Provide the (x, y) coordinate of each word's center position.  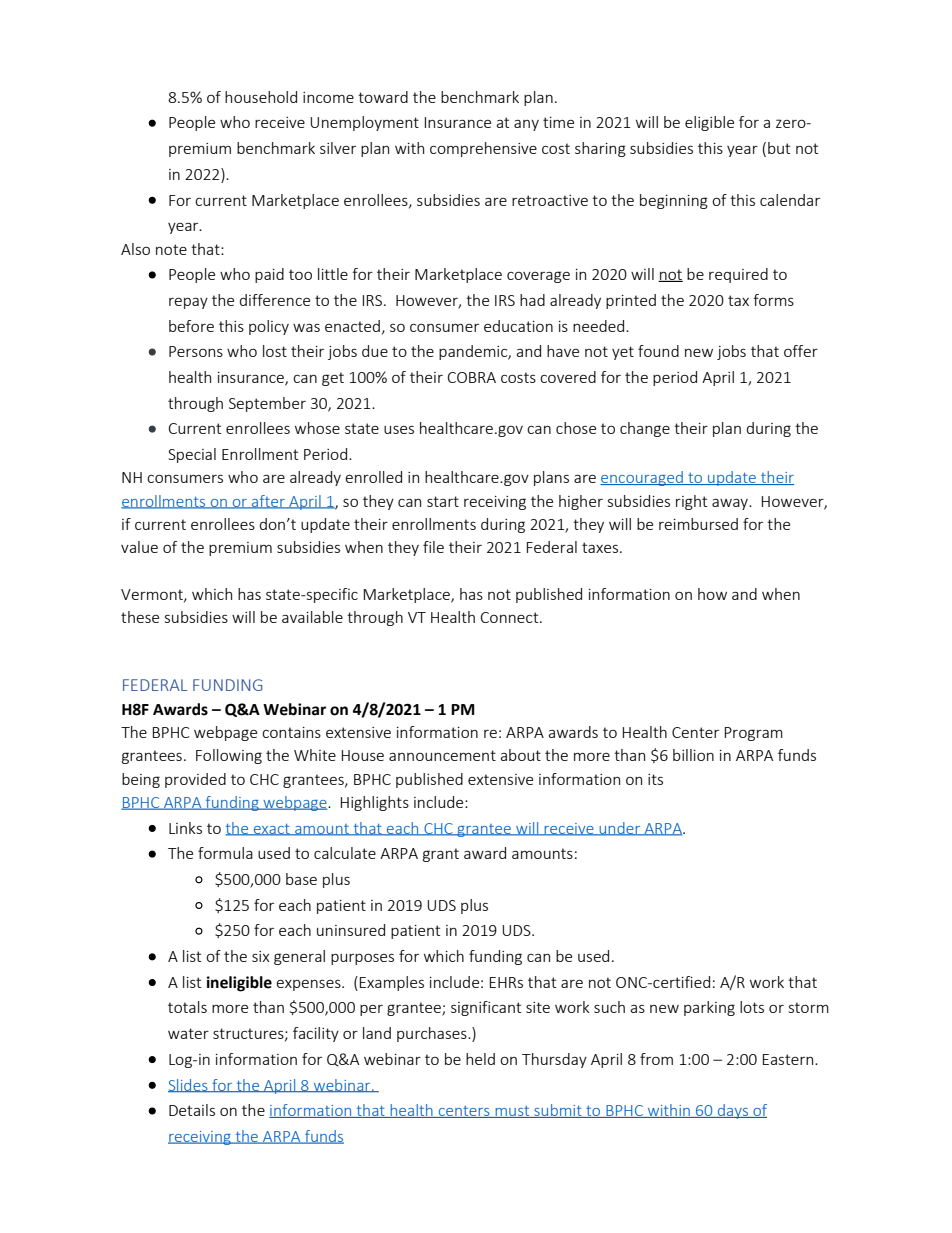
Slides (189, 1085)
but (779, 148)
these (140, 617)
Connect (511, 617)
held (480, 1059)
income (328, 97)
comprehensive (483, 149)
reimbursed (698, 524)
